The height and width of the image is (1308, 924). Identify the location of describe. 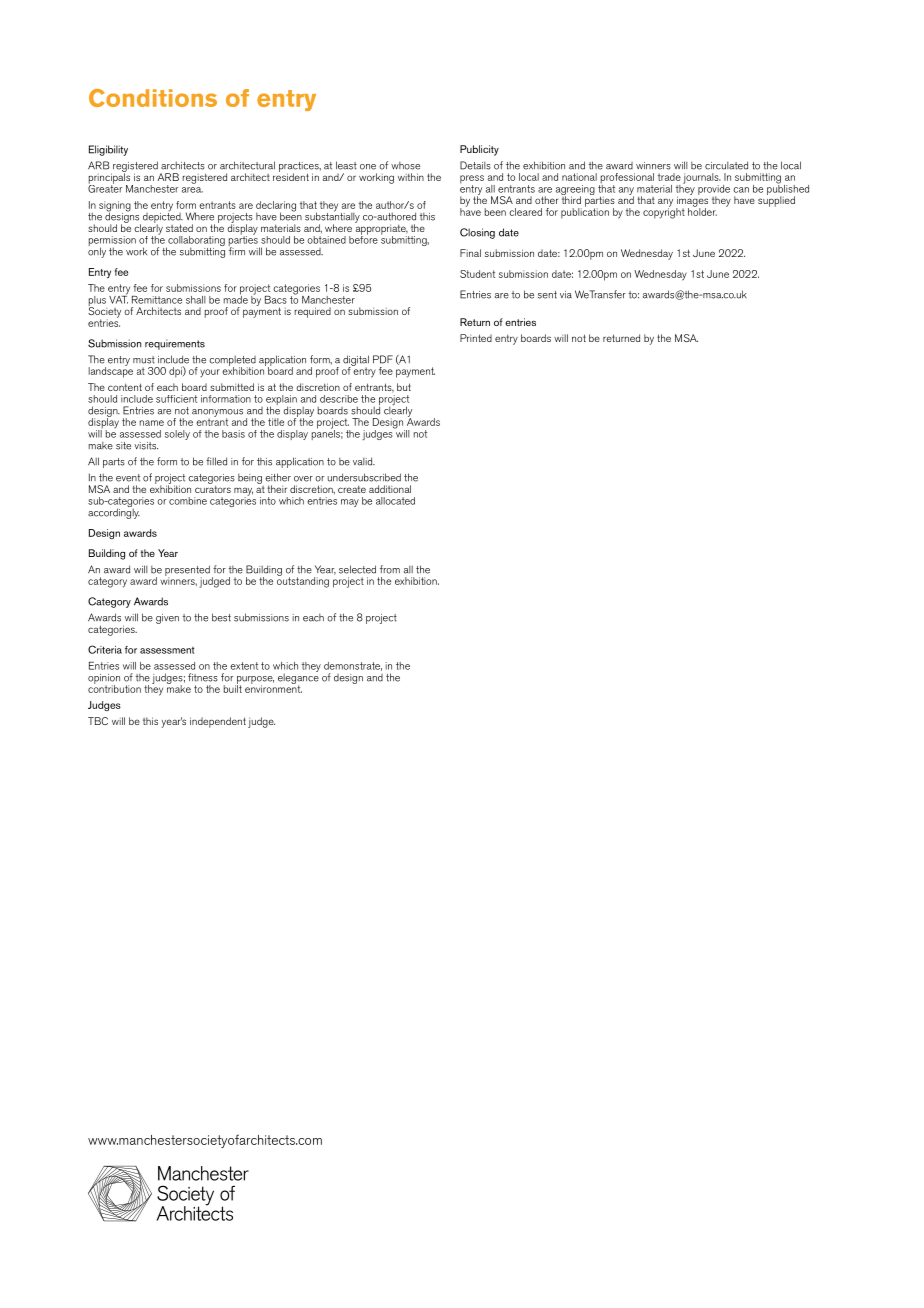
(339, 399).
